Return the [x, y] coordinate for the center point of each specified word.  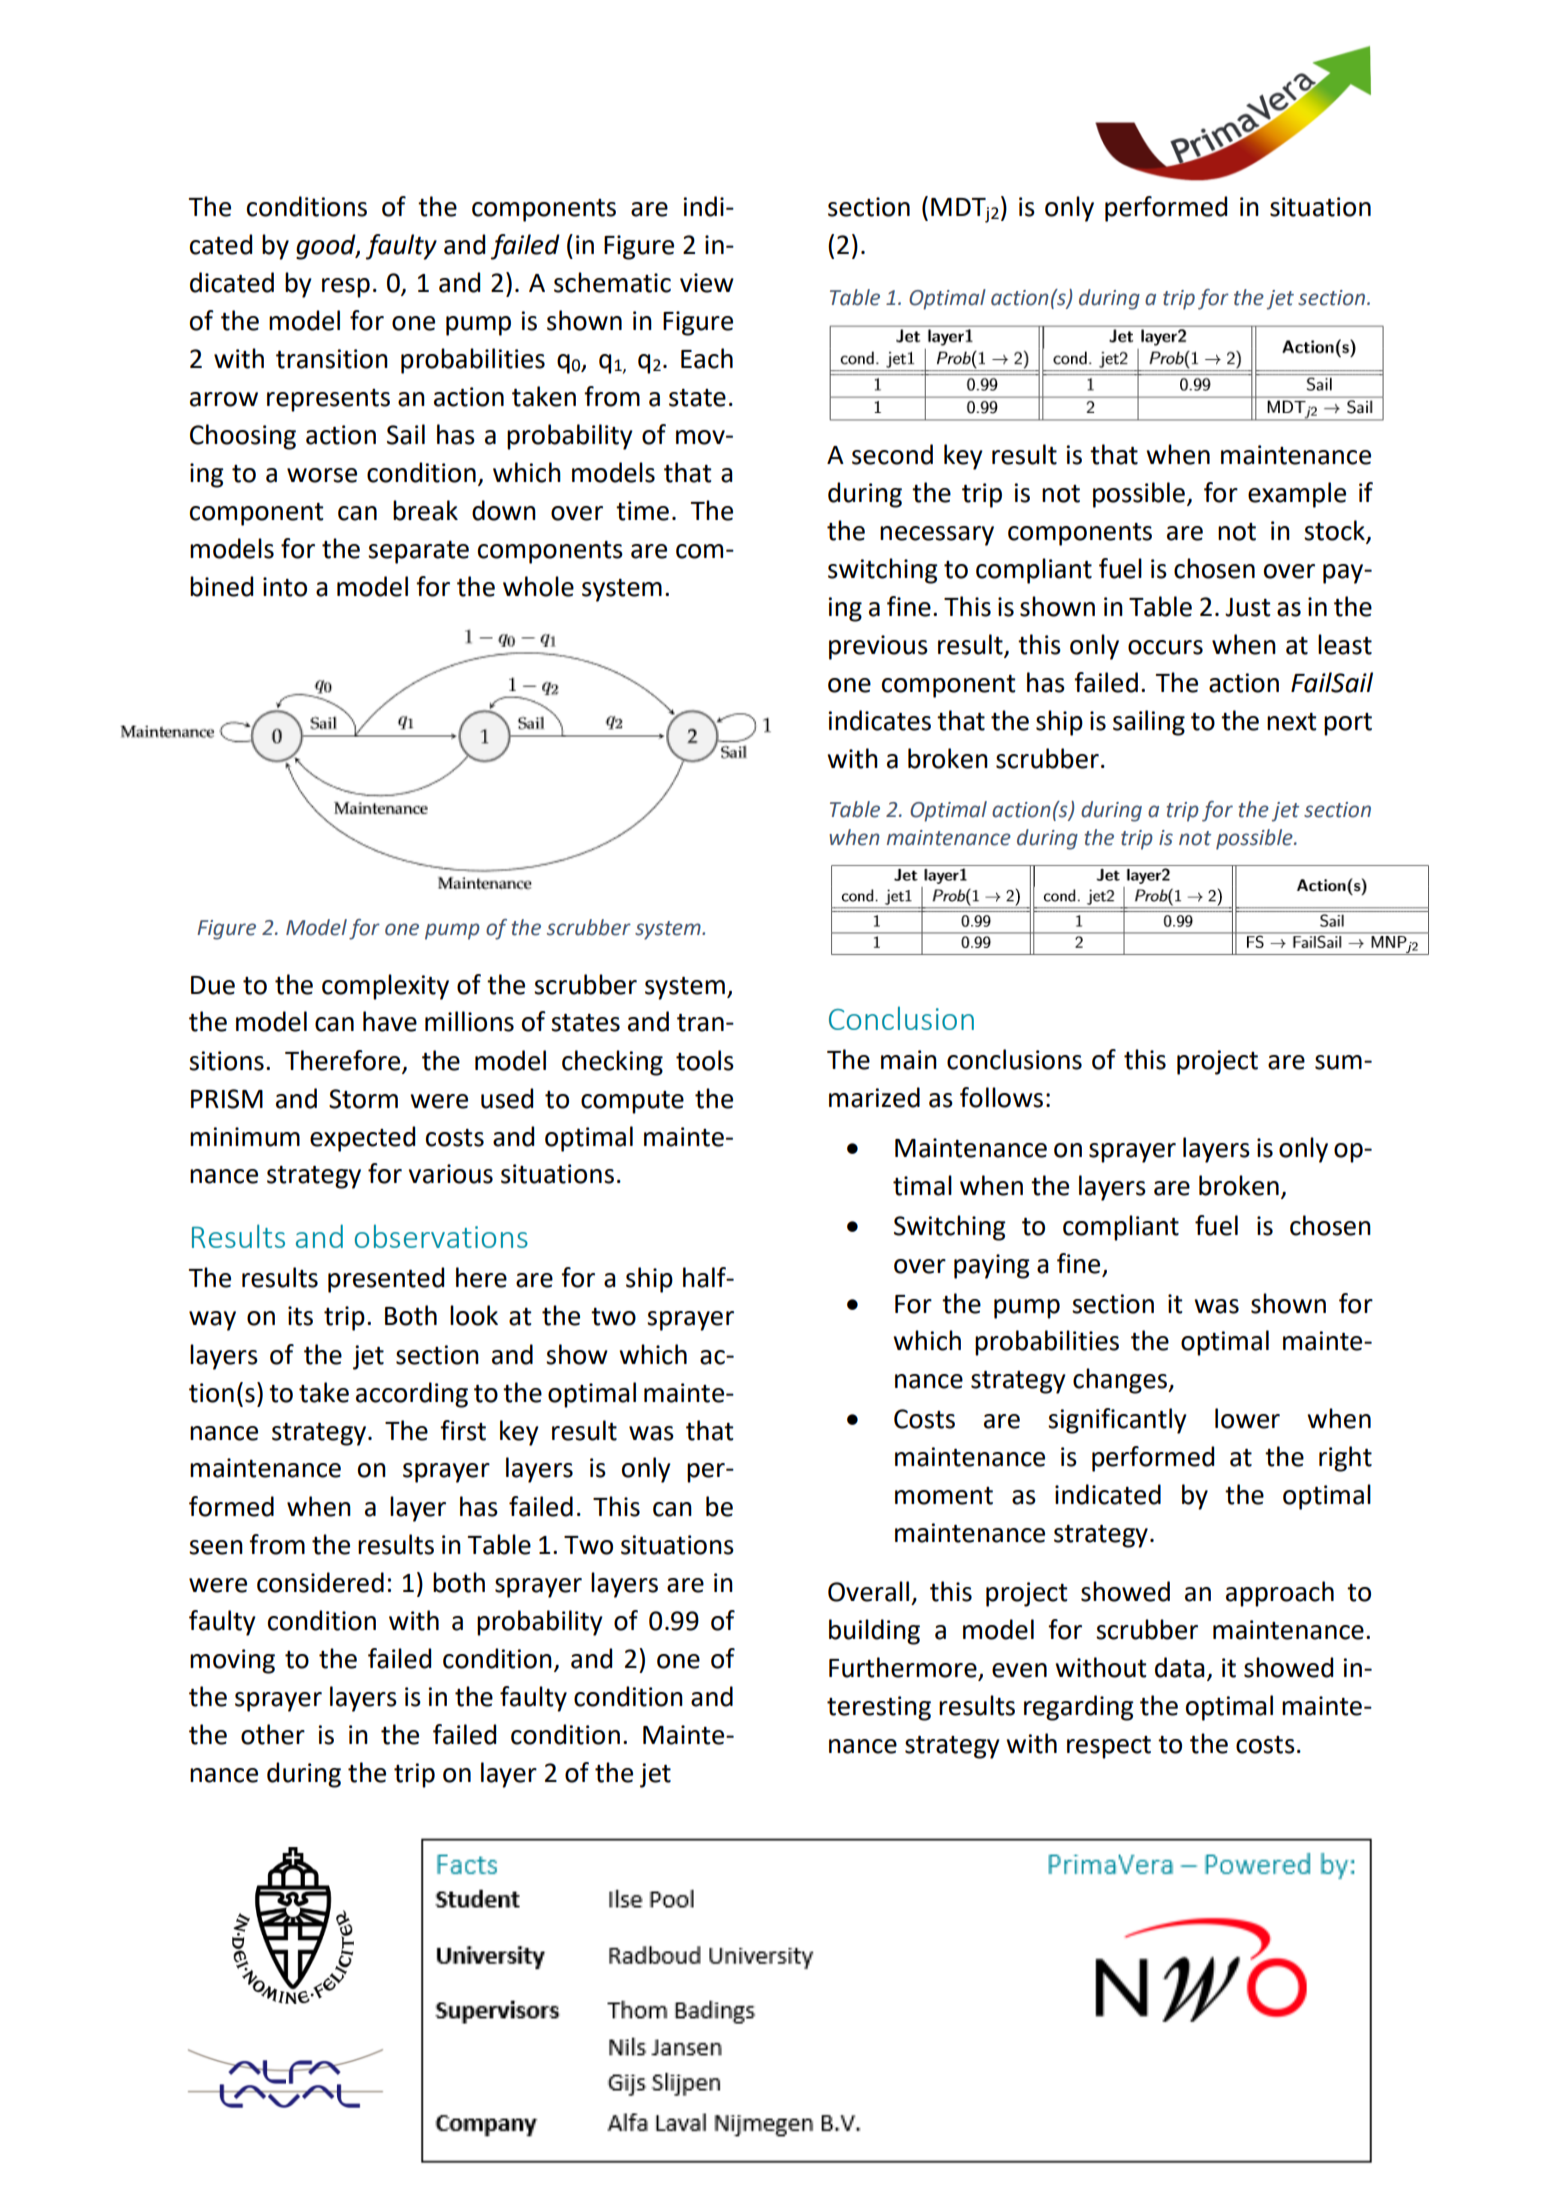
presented [386, 1280]
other [273, 1734]
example [1297, 495]
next [1292, 722]
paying [992, 1266]
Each [707, 358]
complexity [385, 987]
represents [328, 400]
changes [1121, 1381]
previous [878, 647]
